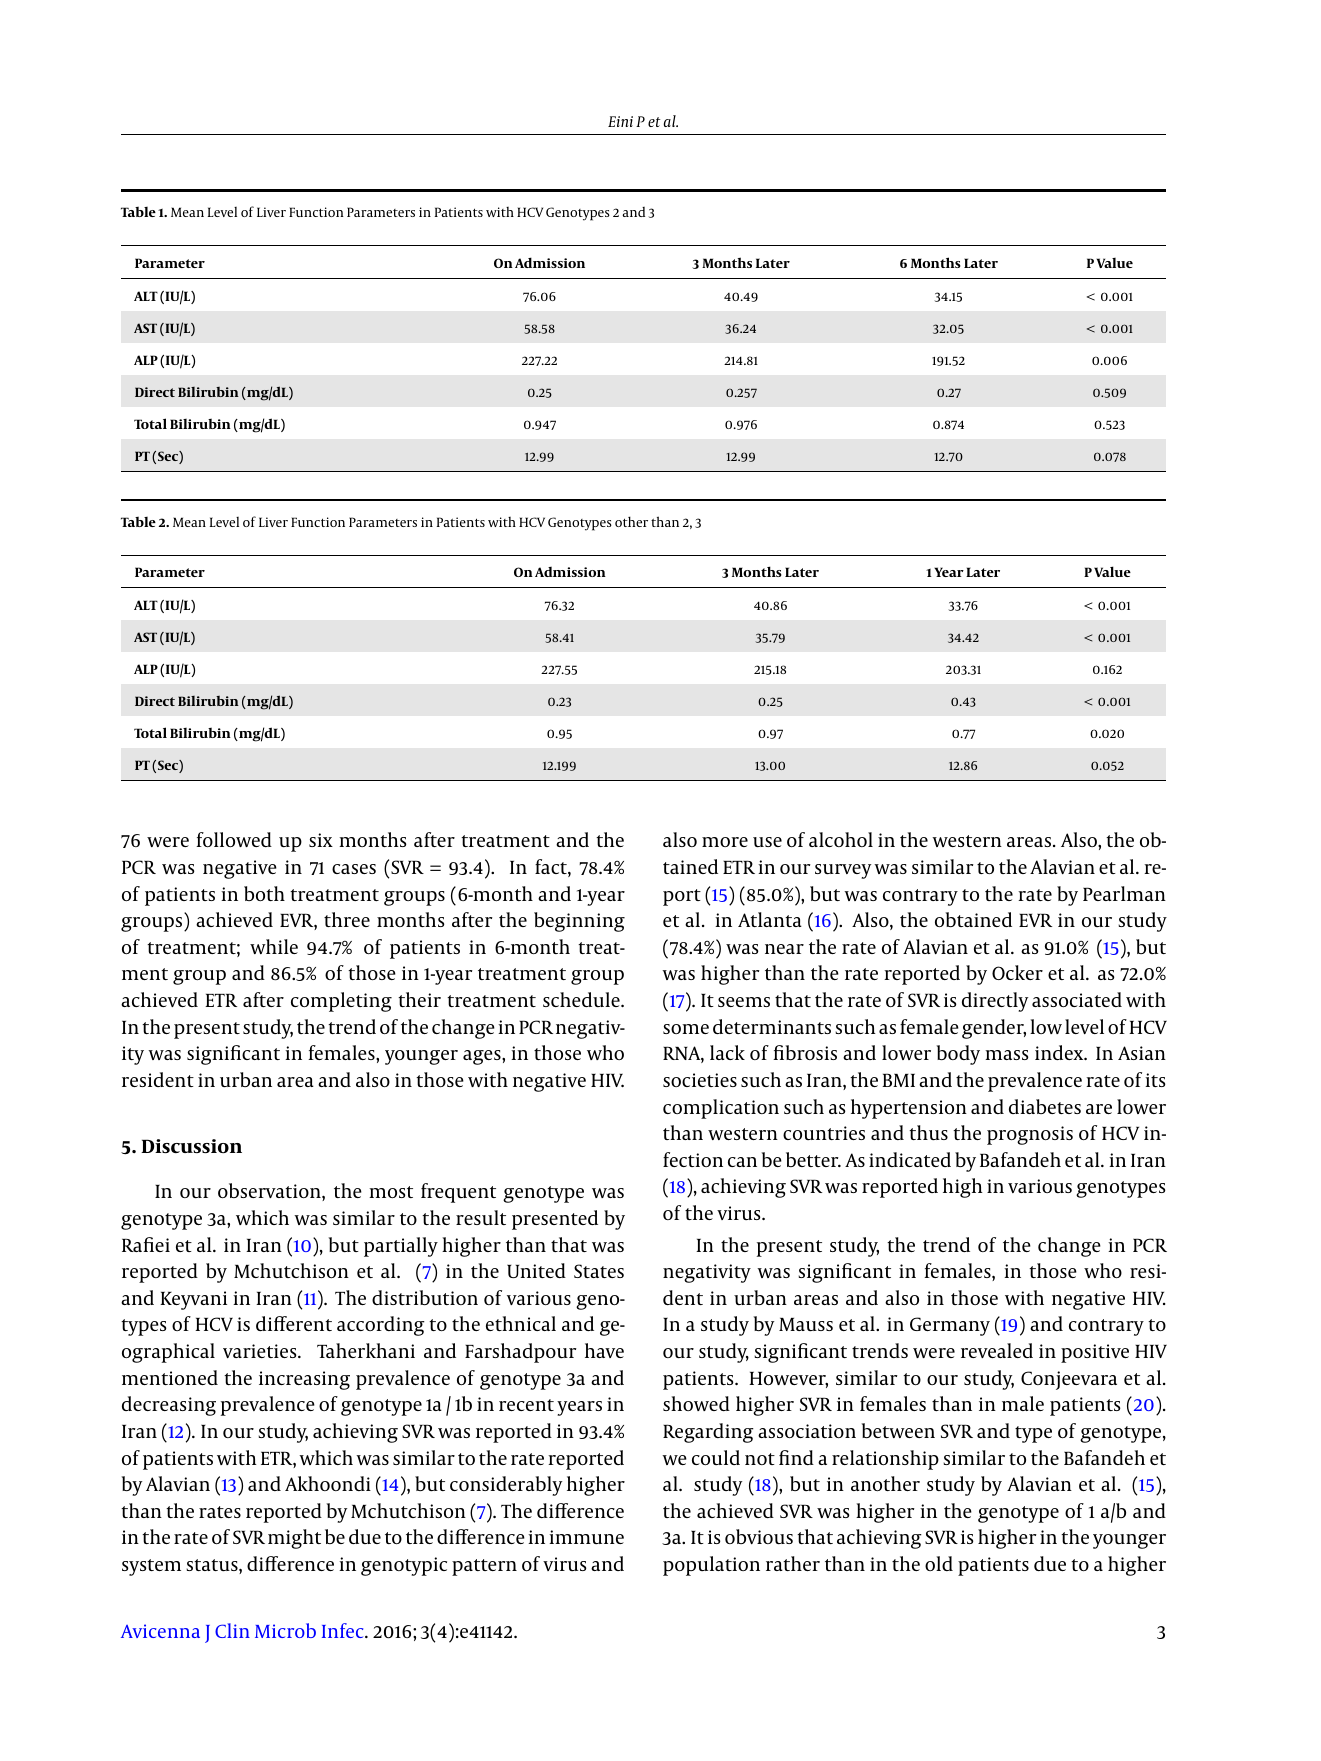 This screenshot has width=1321, height=1761. What do you see at coordinates (910, 1159) in the screenshot?
I see `indicated` at bounding box center [910, 1159].
